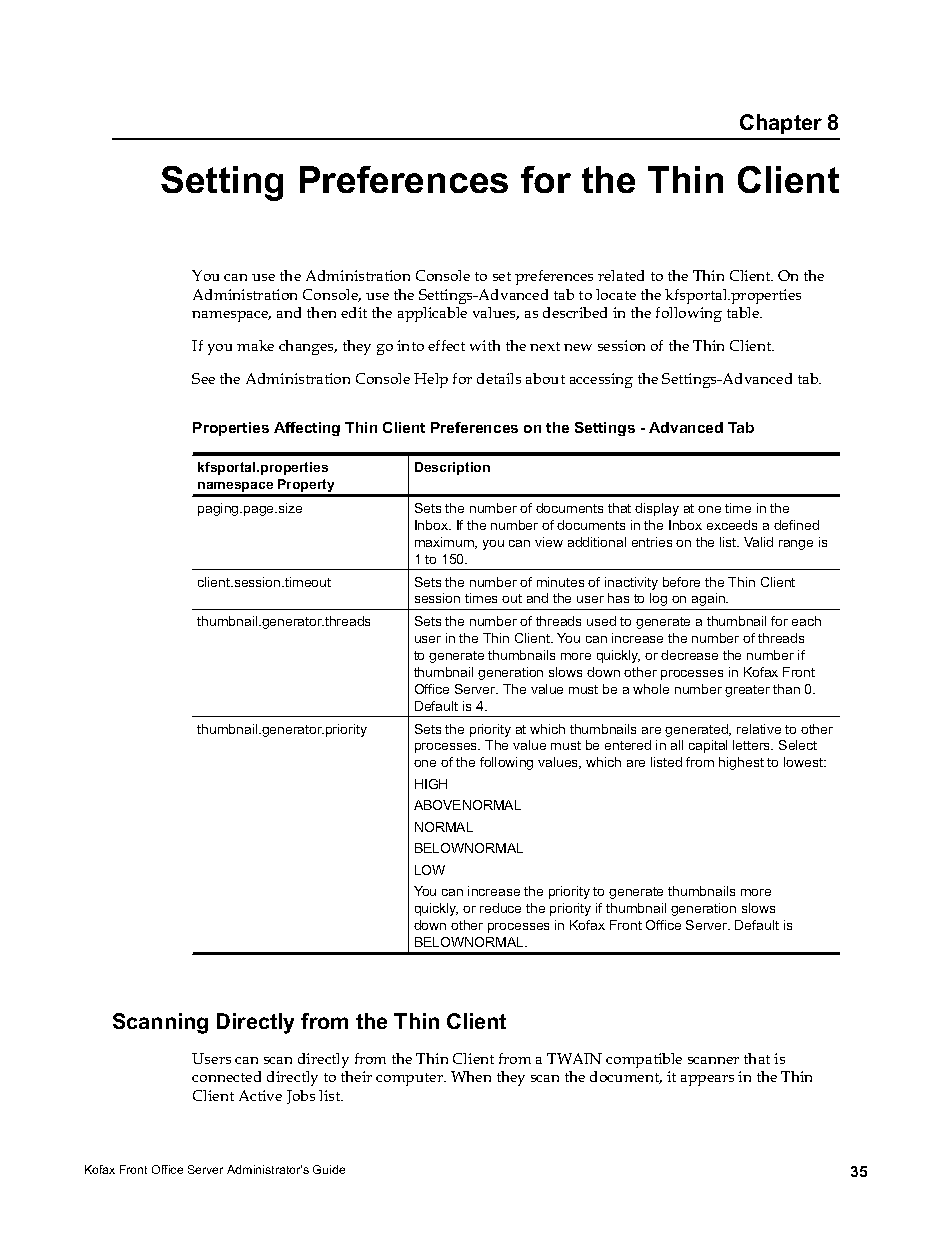 This screenshot has width=952, height=1233. What do you see at coordinates (628, 745) in the screenshot?
I see `entered` at bounding box center [628, 745].
